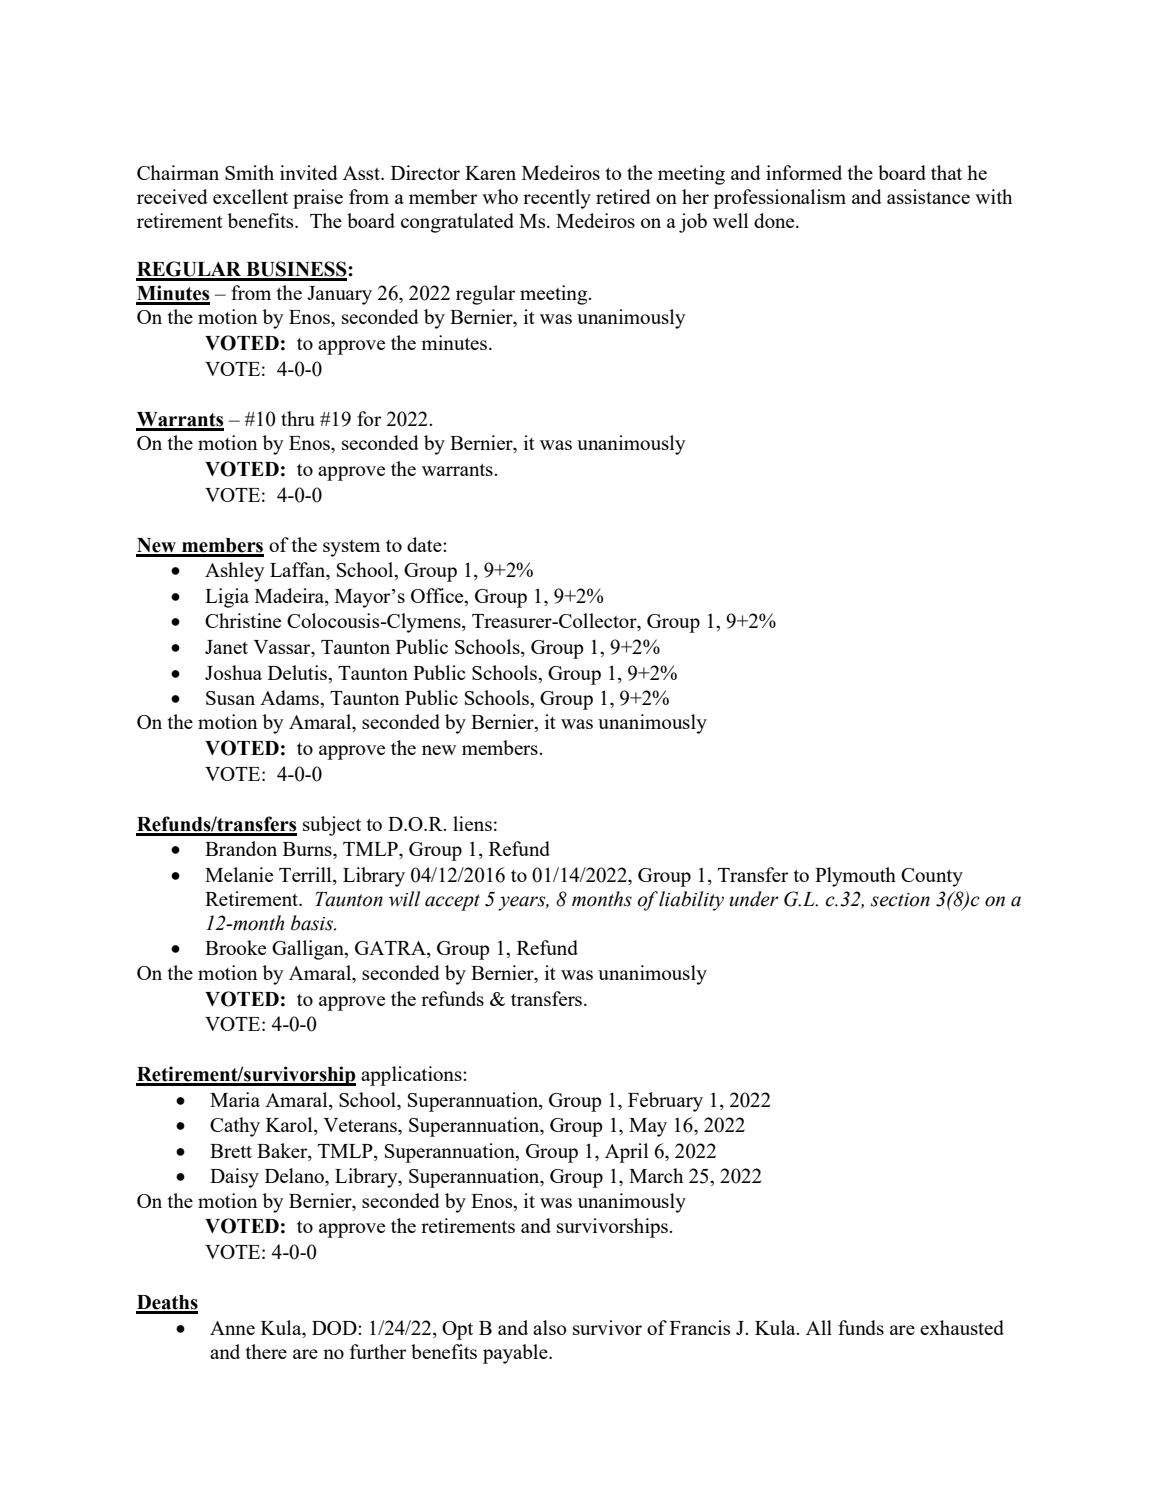 This screenshot has width=1162, height=1504. What do you see at coordinates (855, 877) in the screenshot?
I see `Plymouth` at bounding box center [855, 877].
